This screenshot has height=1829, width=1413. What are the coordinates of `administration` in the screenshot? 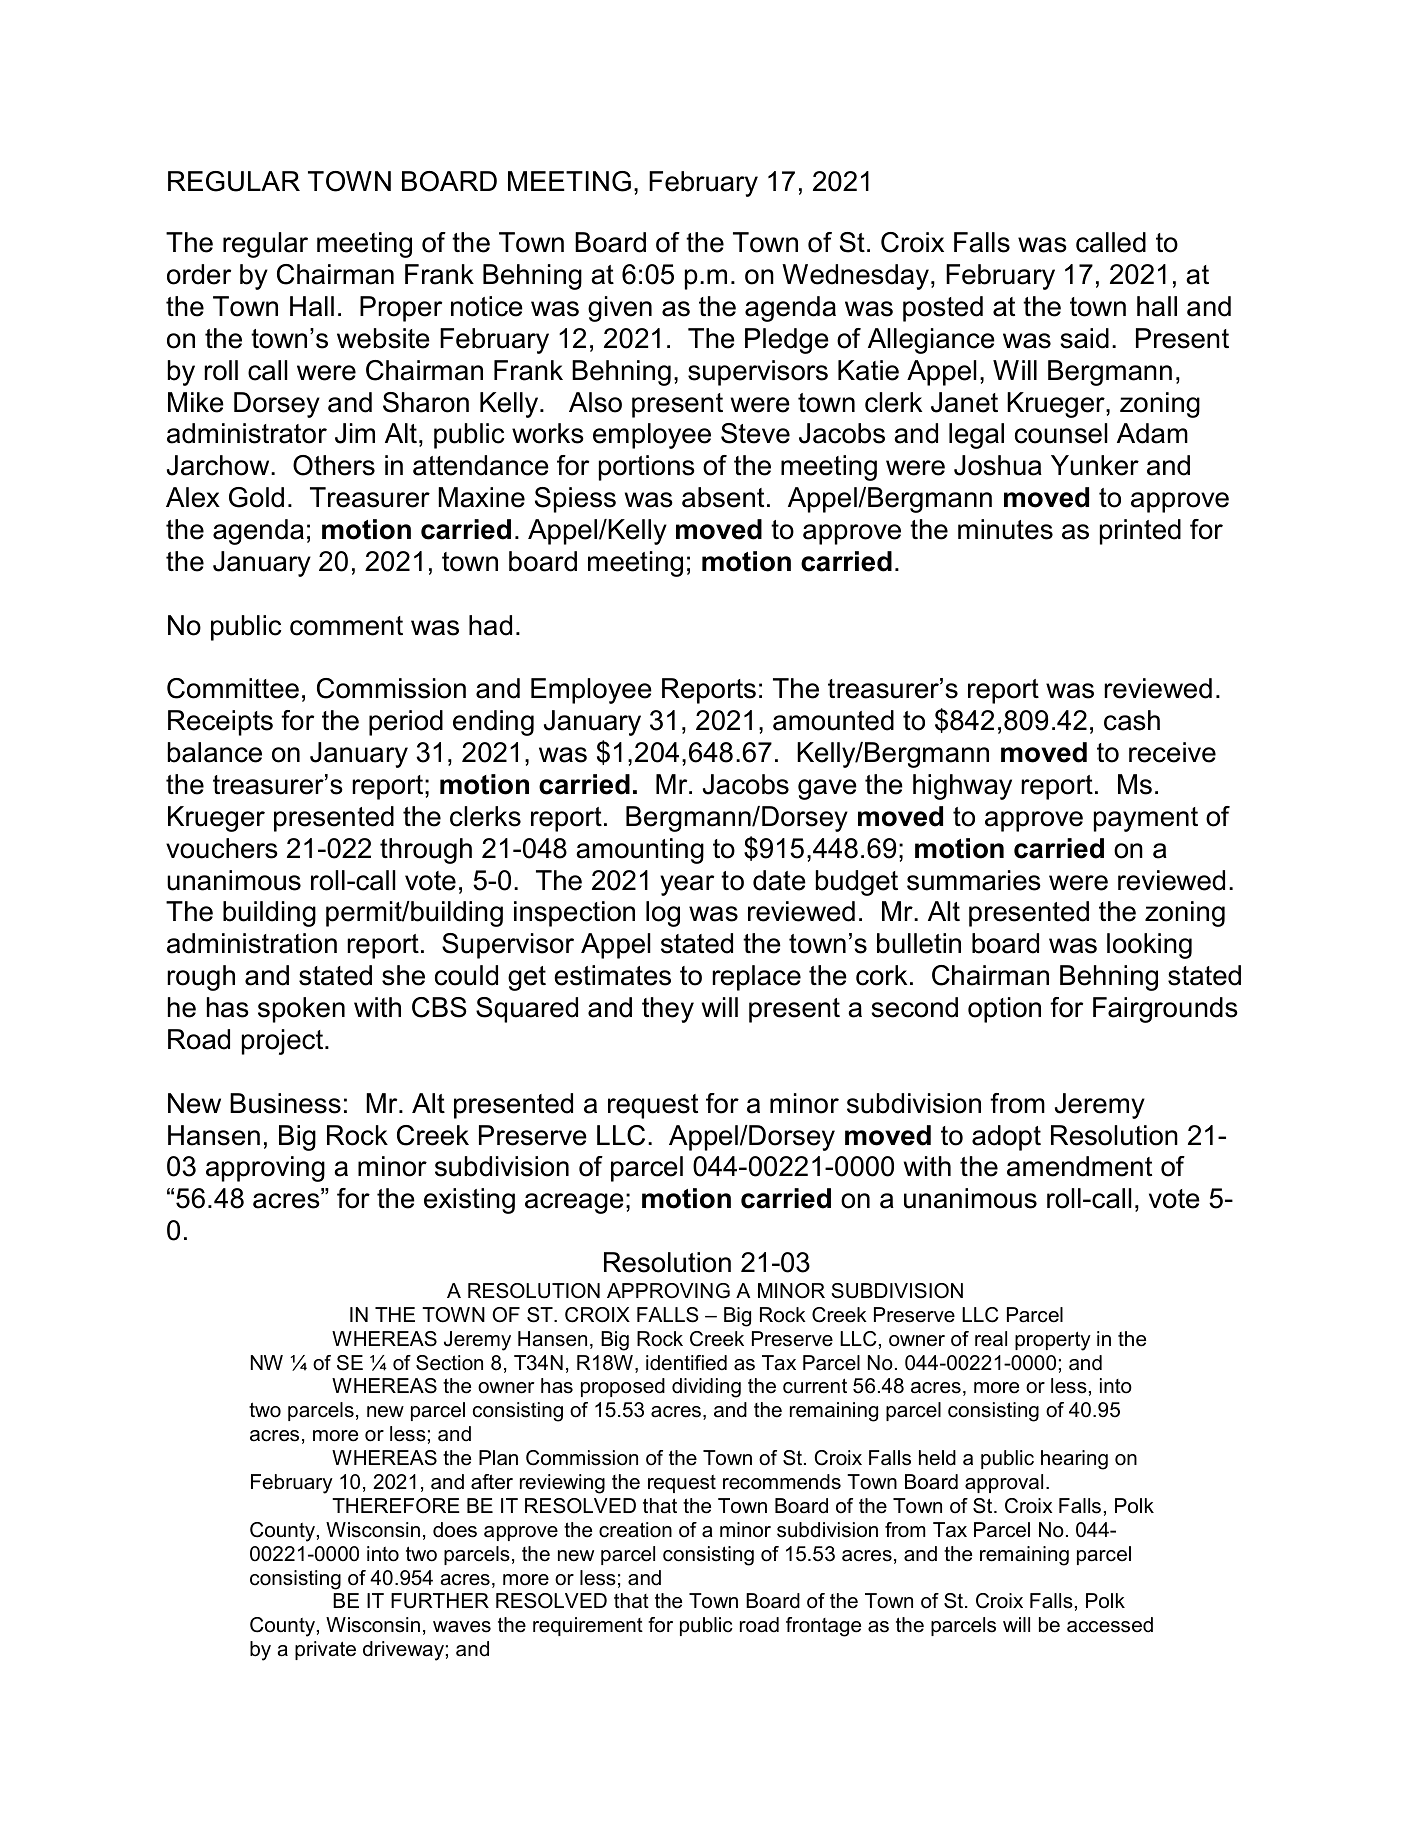 It's located at (252, 943).
